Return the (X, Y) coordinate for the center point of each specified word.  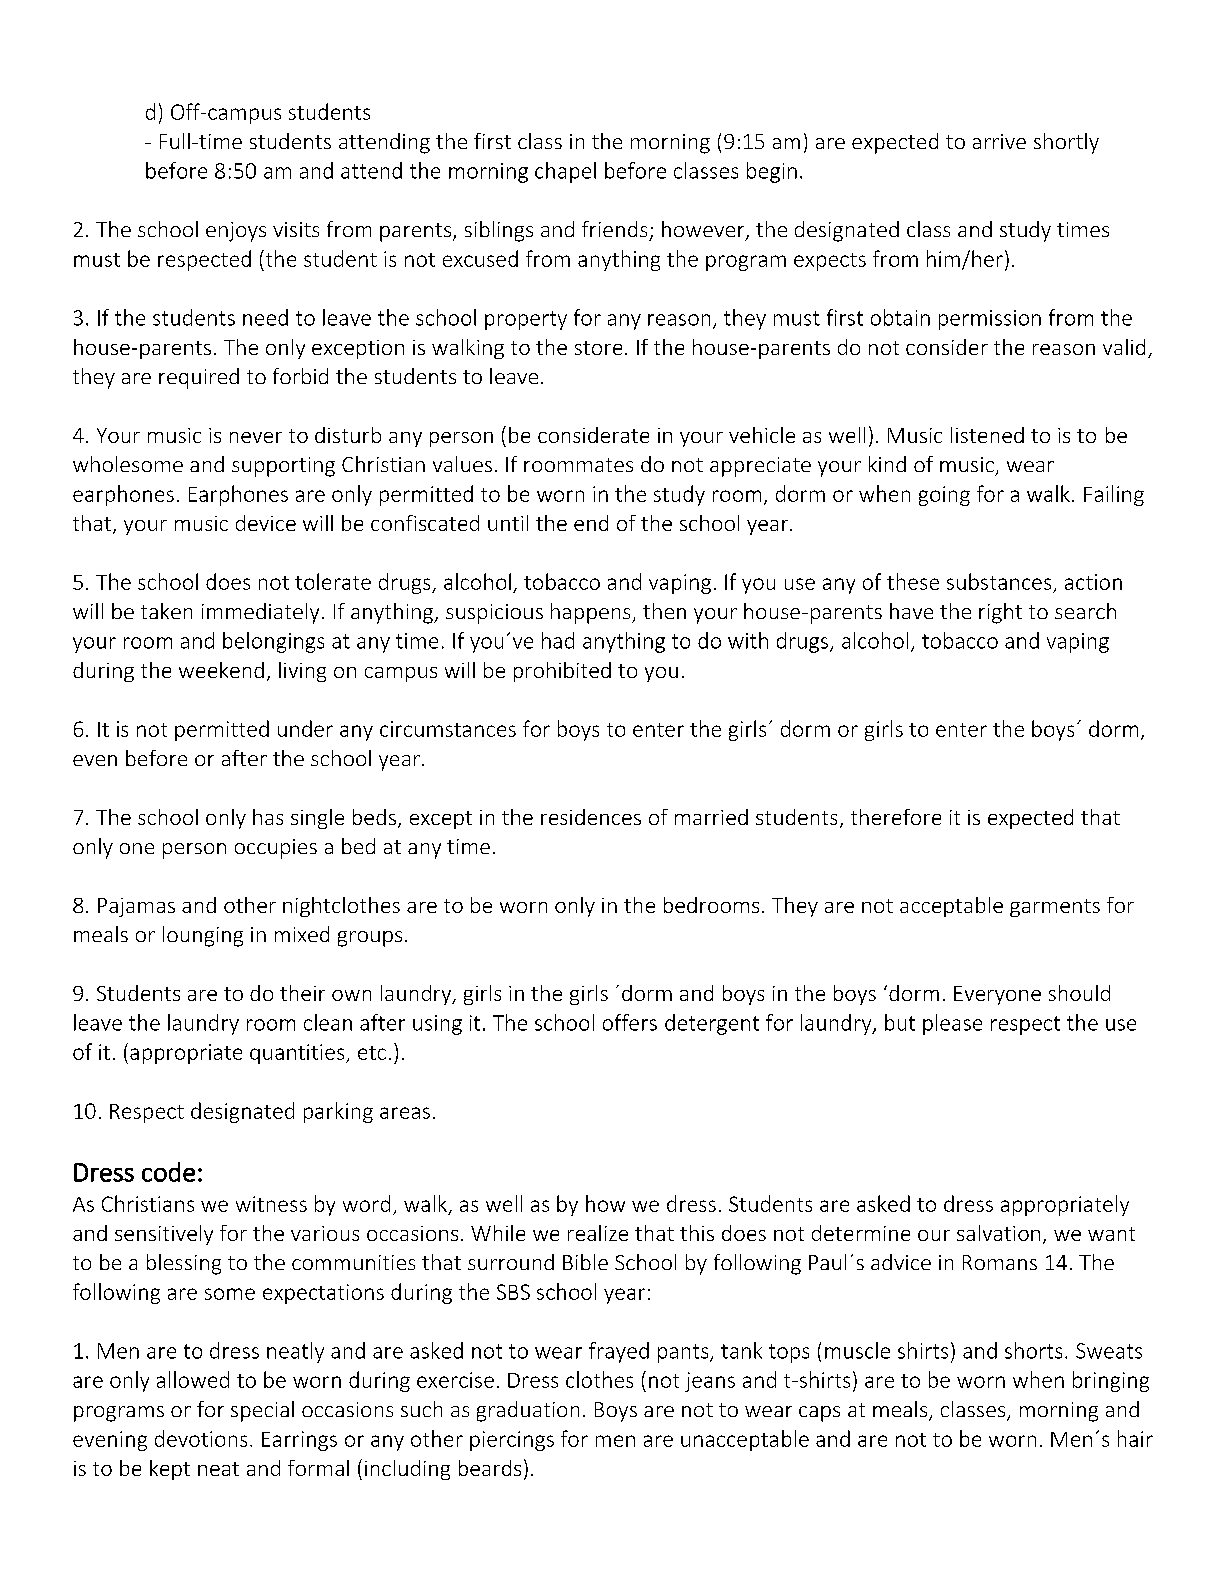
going (944, 496)
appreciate (760, 467)
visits (296, 229)
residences (591, 817)
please (952, 1024)
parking (338, 1112)
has (268, 817)
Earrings (299, 1441)
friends (614, 229)
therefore (896, 817)
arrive (999, 141)
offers (630, 1022)
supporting (283, 467)
